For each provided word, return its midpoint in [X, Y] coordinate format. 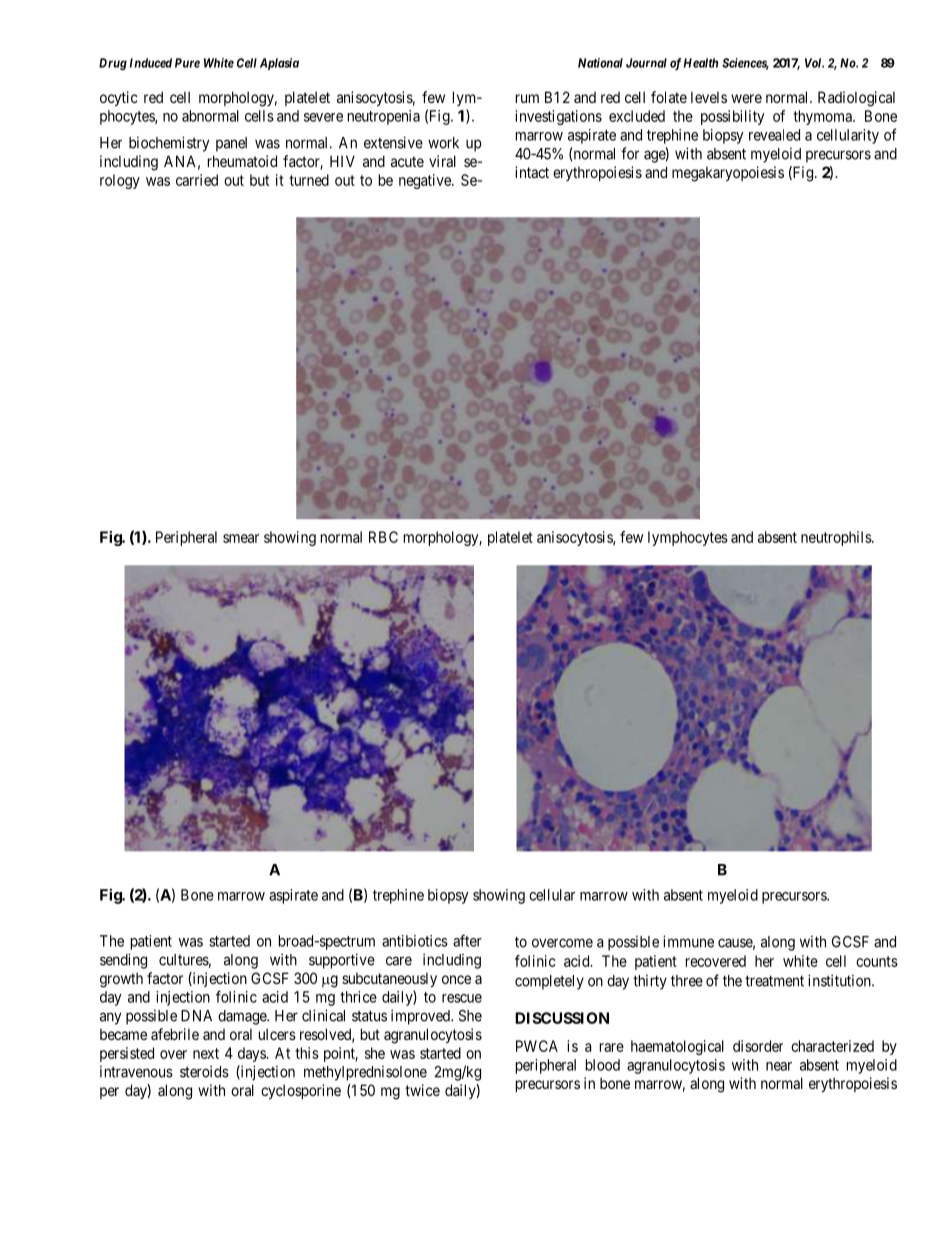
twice [422, 1090]
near [779, 1066]
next [206, 1053]
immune [688, 941]
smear [241, 538]
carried [197, 180]
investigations [558, 117]
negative [426, 181]
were [746, 98]
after [467, 940]
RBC [383, 537]
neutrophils [837, 538]
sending [123, 961]
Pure [187, 63]
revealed [774, 135]
